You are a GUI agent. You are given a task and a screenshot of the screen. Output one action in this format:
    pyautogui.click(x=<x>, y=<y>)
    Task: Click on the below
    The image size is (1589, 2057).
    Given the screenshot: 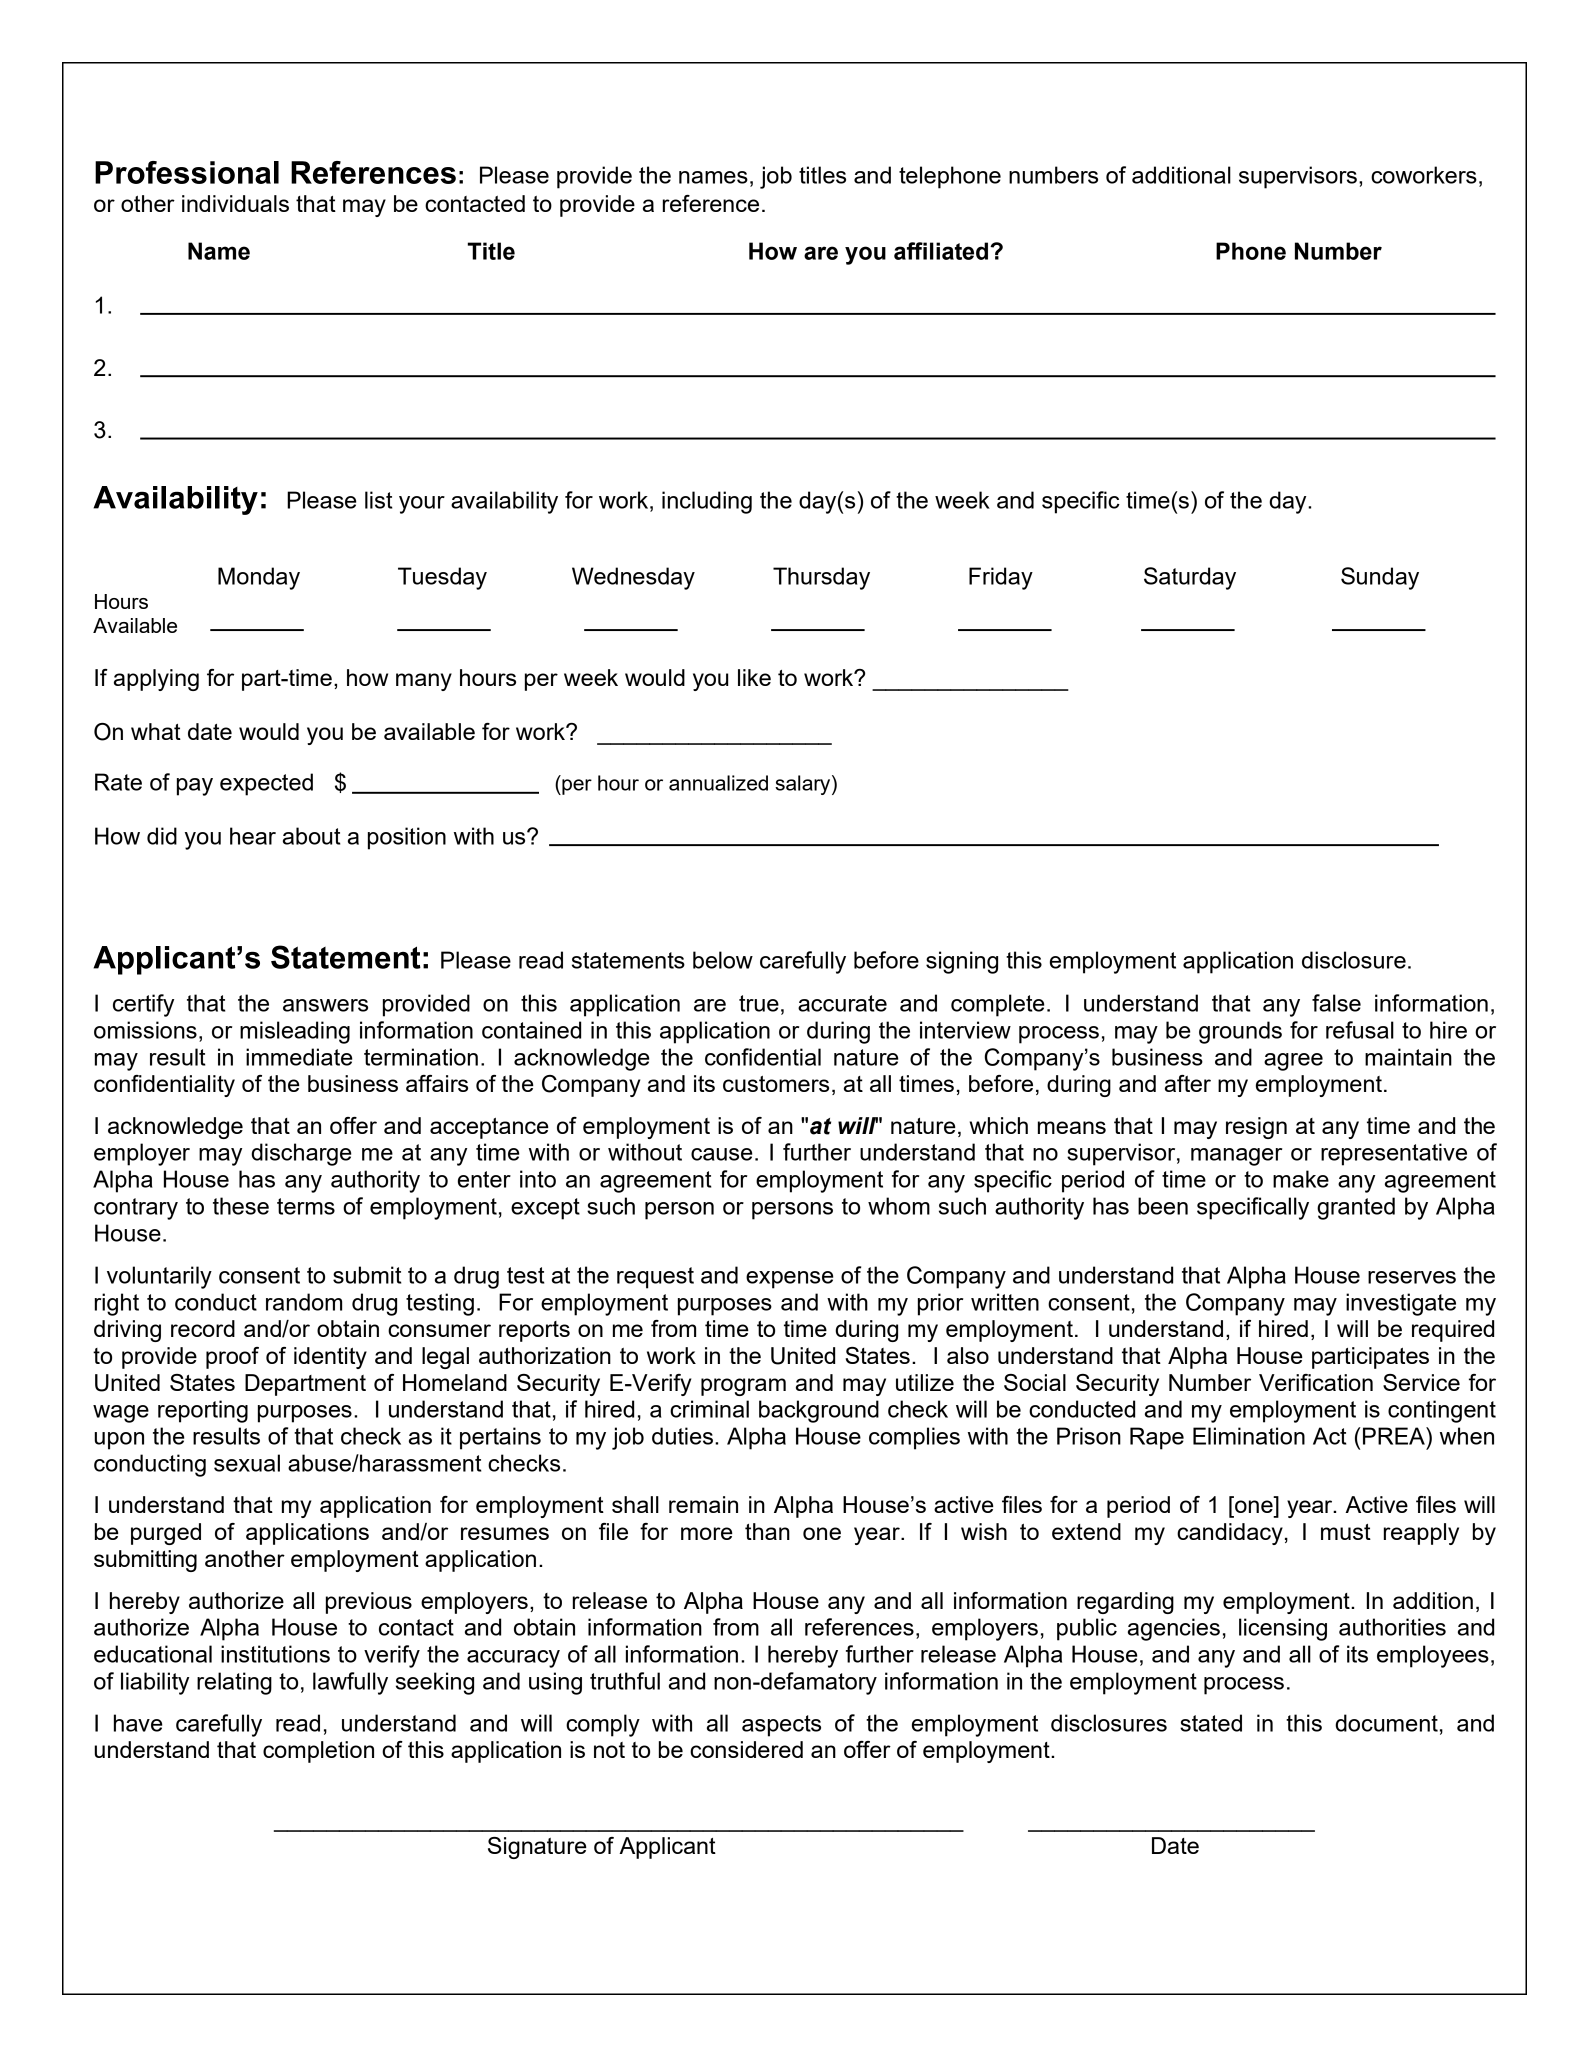 What is the action you would take?
    pyautogui.click(x=723, y=960)
